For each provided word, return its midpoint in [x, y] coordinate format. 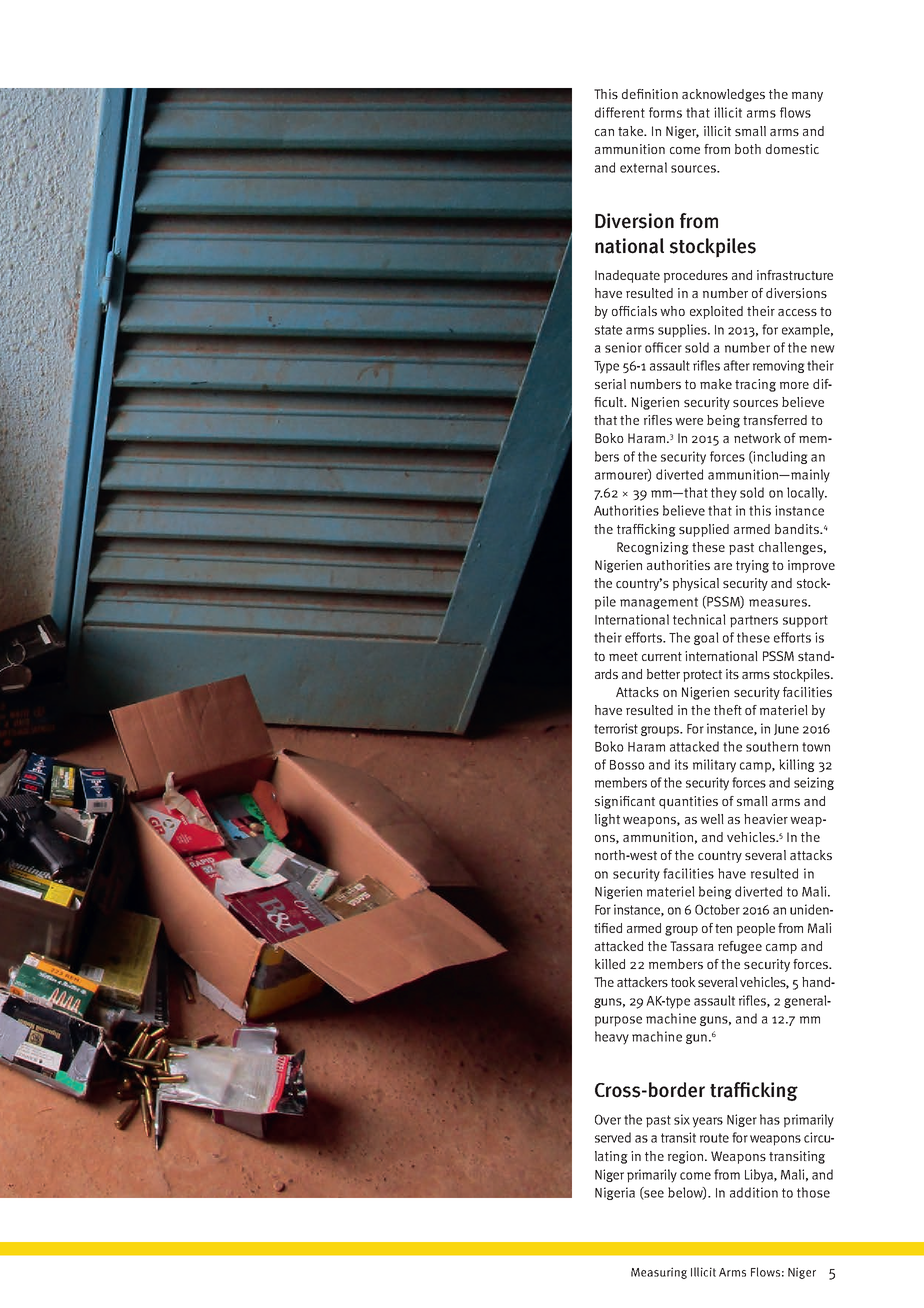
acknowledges [723, 95]
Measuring [659, 1273]
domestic [792, 149]
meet [623, 656]
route [714, 1138]
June [786, 729]
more [794, 385]
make [716, 384]
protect [702, 676]
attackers [642, 982]
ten [723, 928]
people [756, 929]
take [631, 131]
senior [623, 347]
